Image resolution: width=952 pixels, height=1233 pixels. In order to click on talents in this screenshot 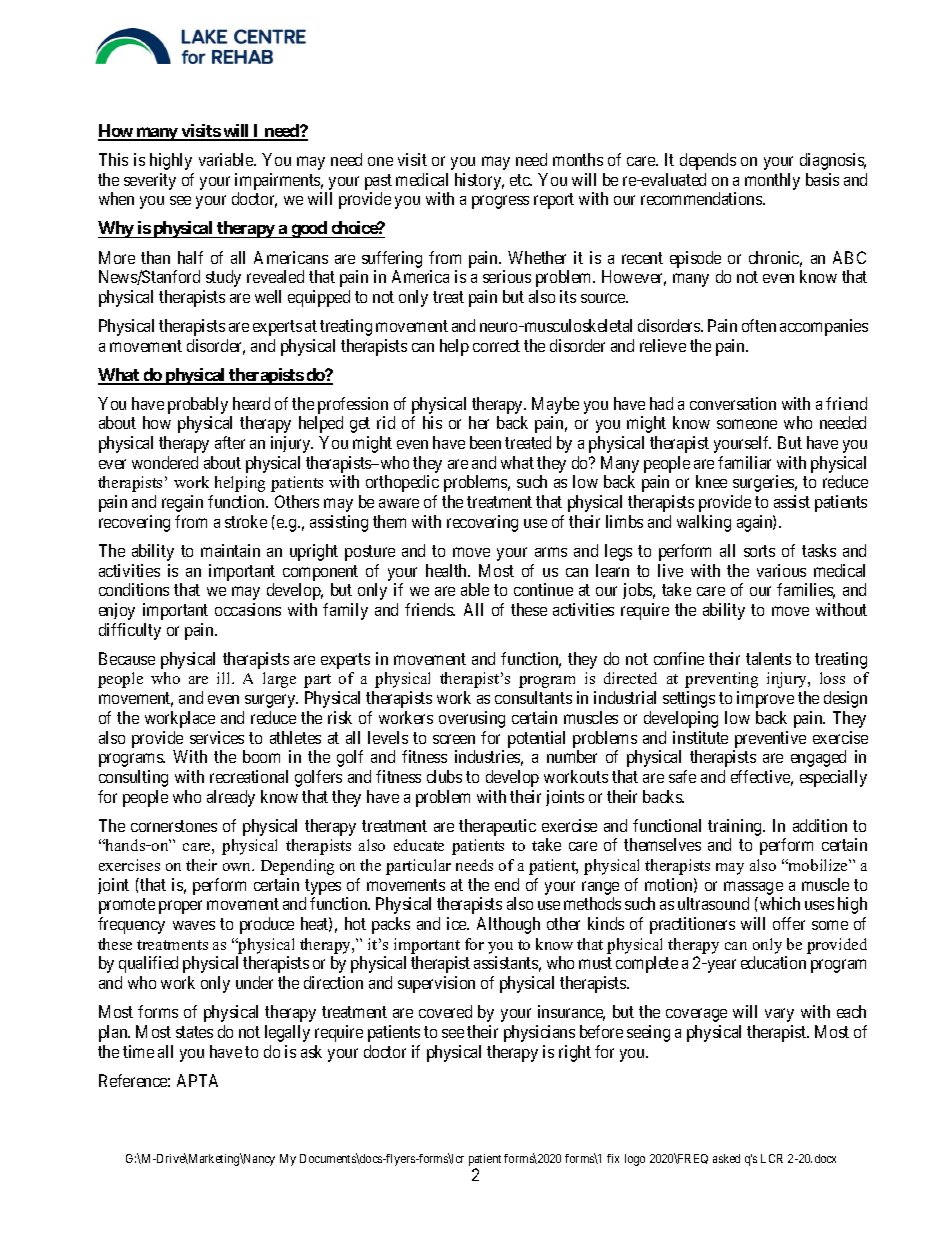, I will do `click(768, 658)`.
